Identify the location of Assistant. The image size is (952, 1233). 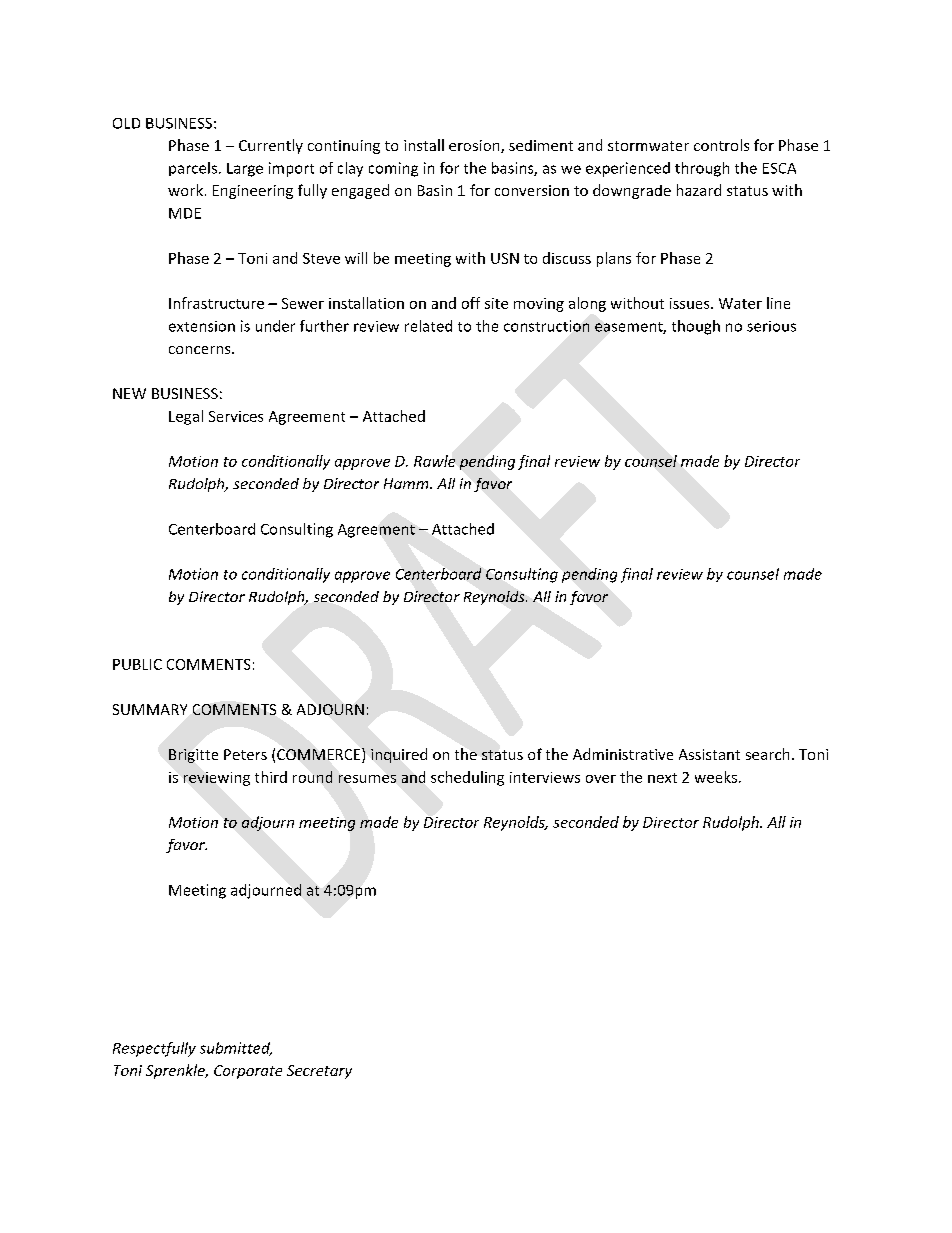
(709, 754).
